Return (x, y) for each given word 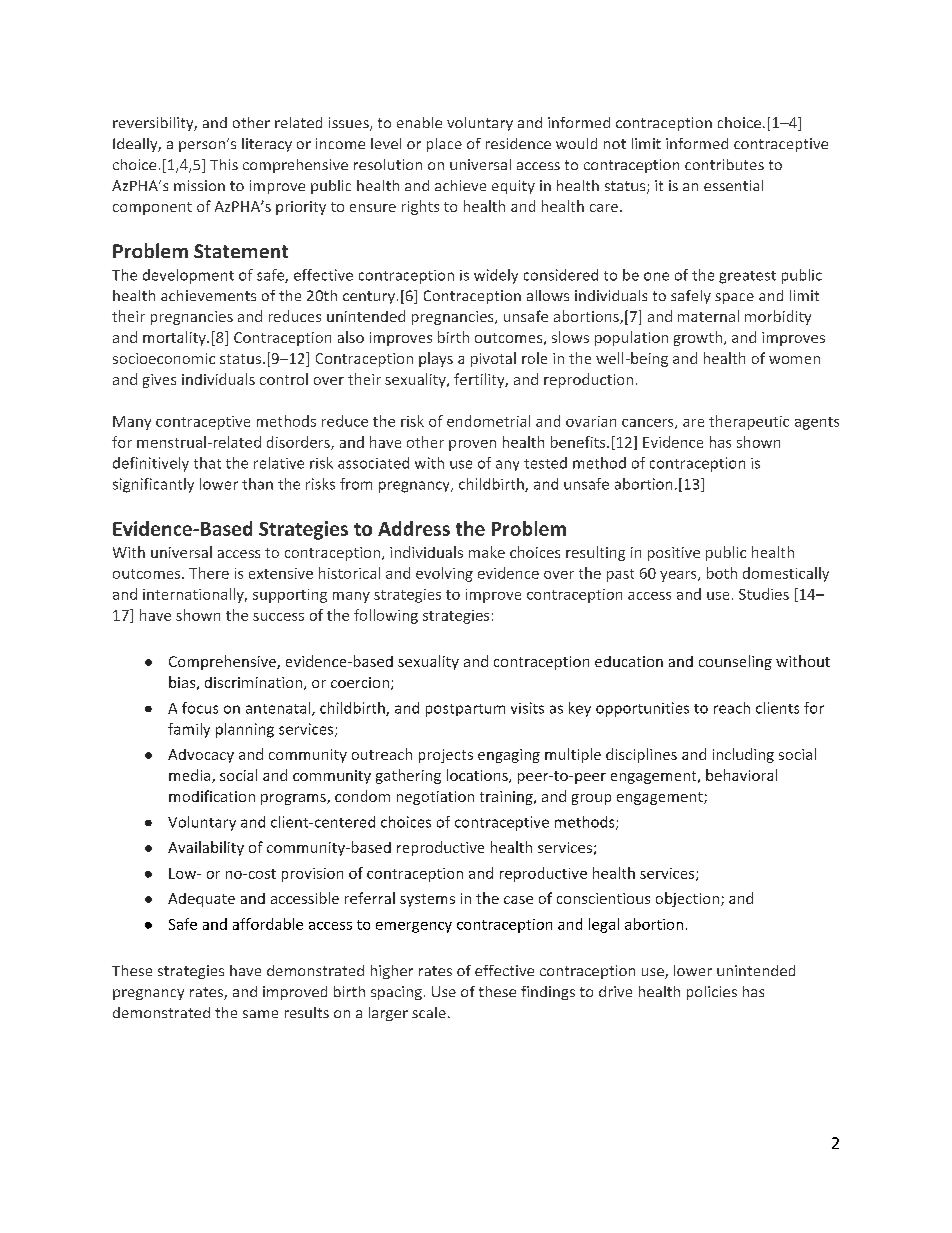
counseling (735, 662)
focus (200, 708)
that (207, 463)
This (224, 164)
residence (518, 143)
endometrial (488, 421)
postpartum (465, 710)
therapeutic (749, 422)
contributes (724, 164)
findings (548, 993)
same (260, 1014)
